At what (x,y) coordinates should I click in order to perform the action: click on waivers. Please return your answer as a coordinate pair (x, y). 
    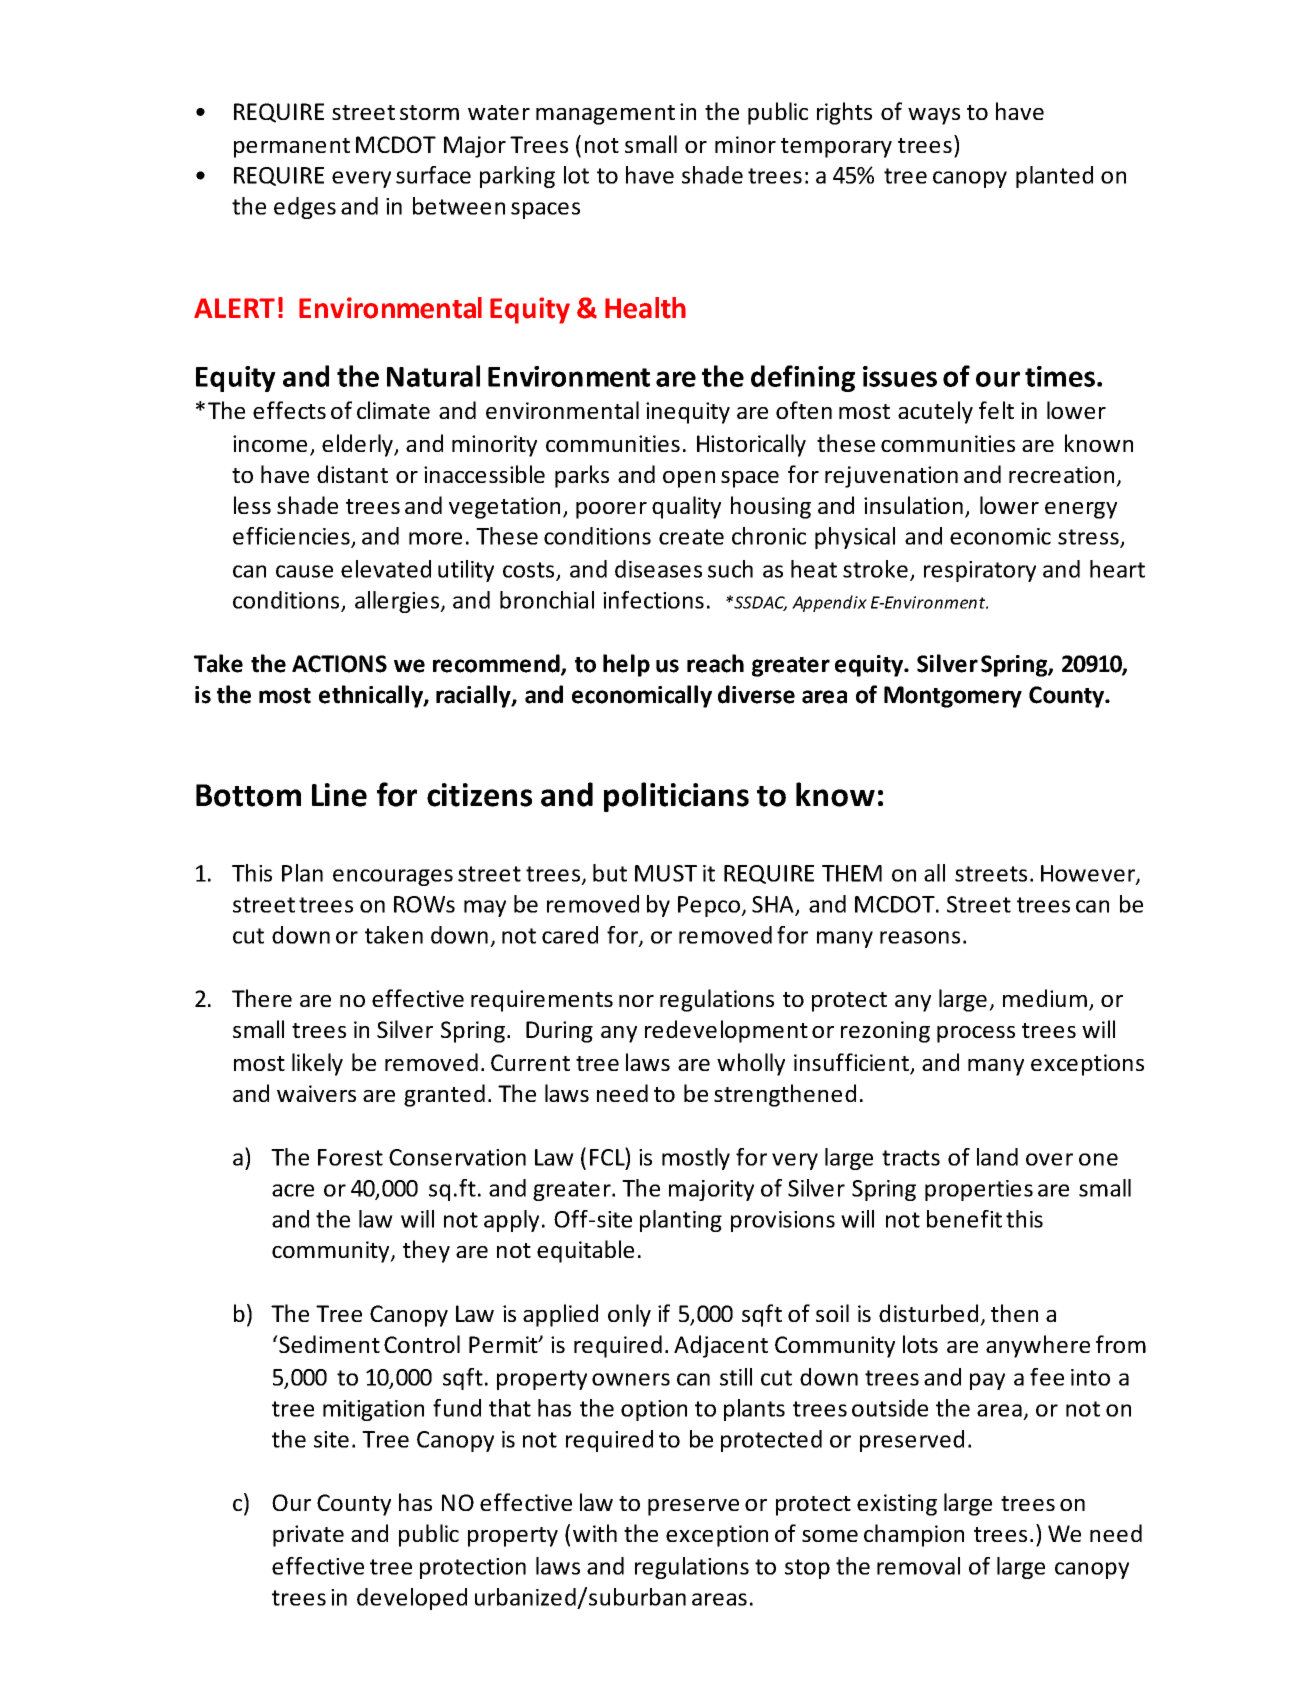
    Looking at the image, I should click on (316, 1093).
